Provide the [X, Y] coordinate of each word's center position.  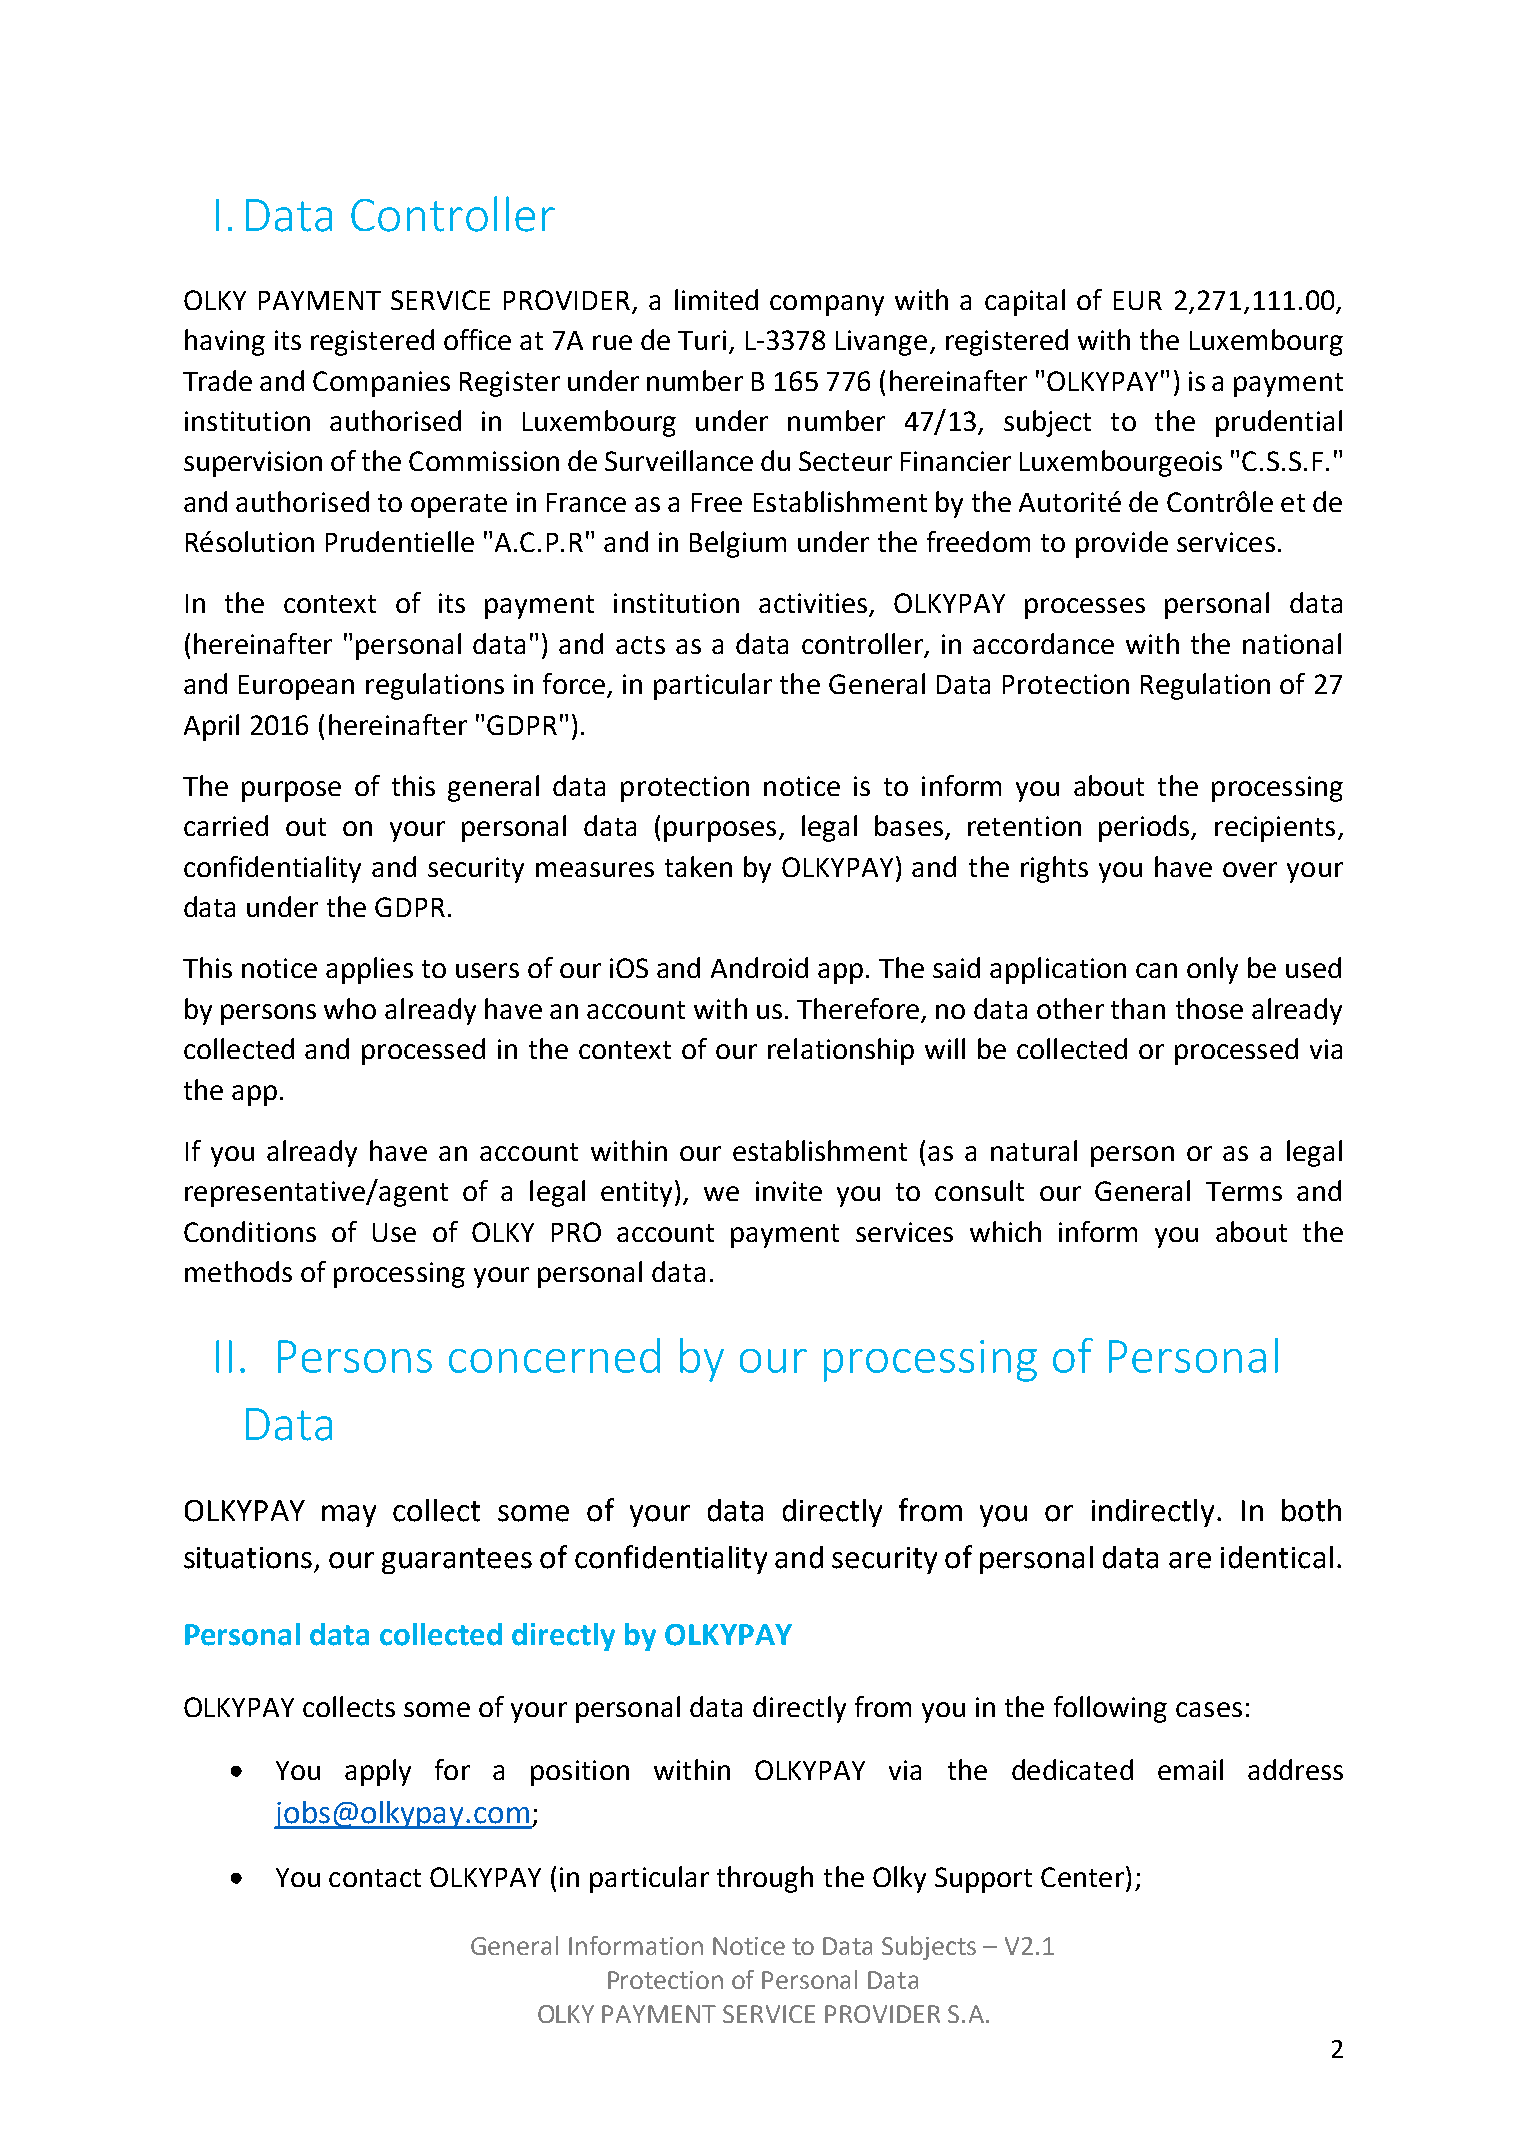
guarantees [457, 1561]
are [1190, 1560]
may [349, 1516]
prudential [1279, 423]
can [1156, 970]
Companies [381, 384]
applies [369, 970]
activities [814, 604]
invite [789, 1191]
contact [375, 1878]
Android [759, 967]
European [296, 687]
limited [716, 299]
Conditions [250, 1231]
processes [1085, 608]
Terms [1244, 1191]
